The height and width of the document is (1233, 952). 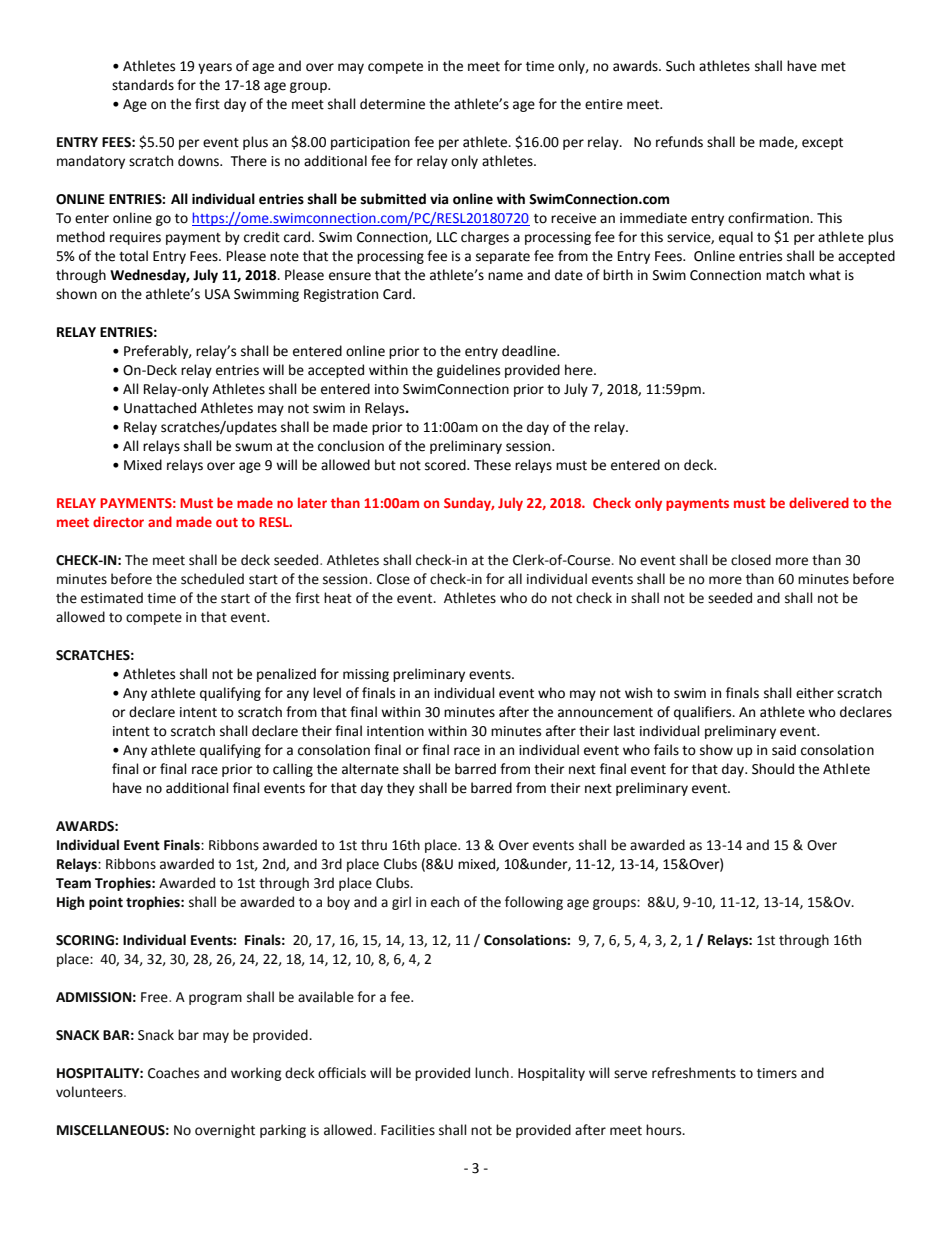 What do you see at coordinates (401, 789) in the document?
I see `they` at bounding box center [401, 789].
